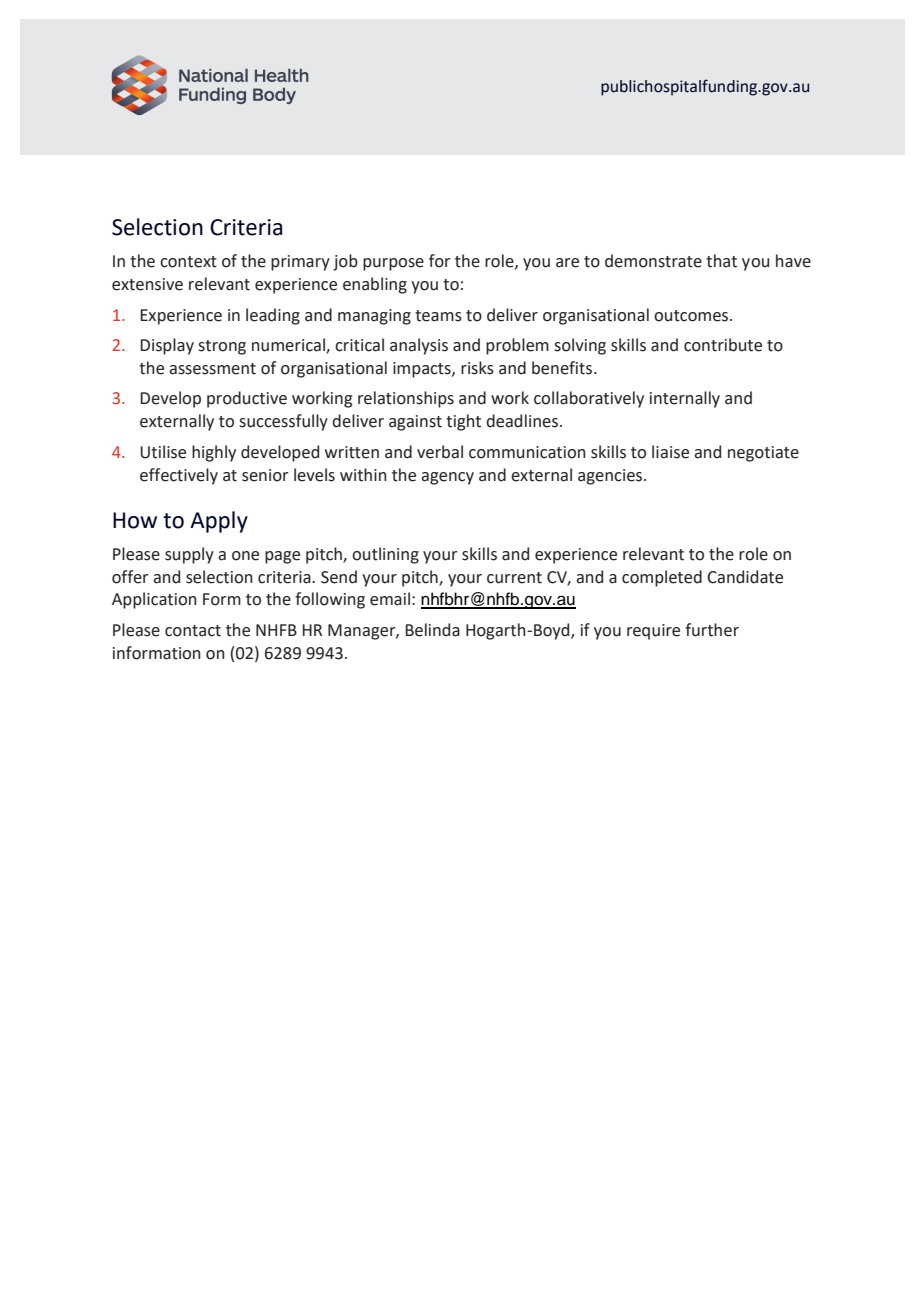 This screenshot has width=924, height=1308. I want to click on outlining, so click(385, 555).
